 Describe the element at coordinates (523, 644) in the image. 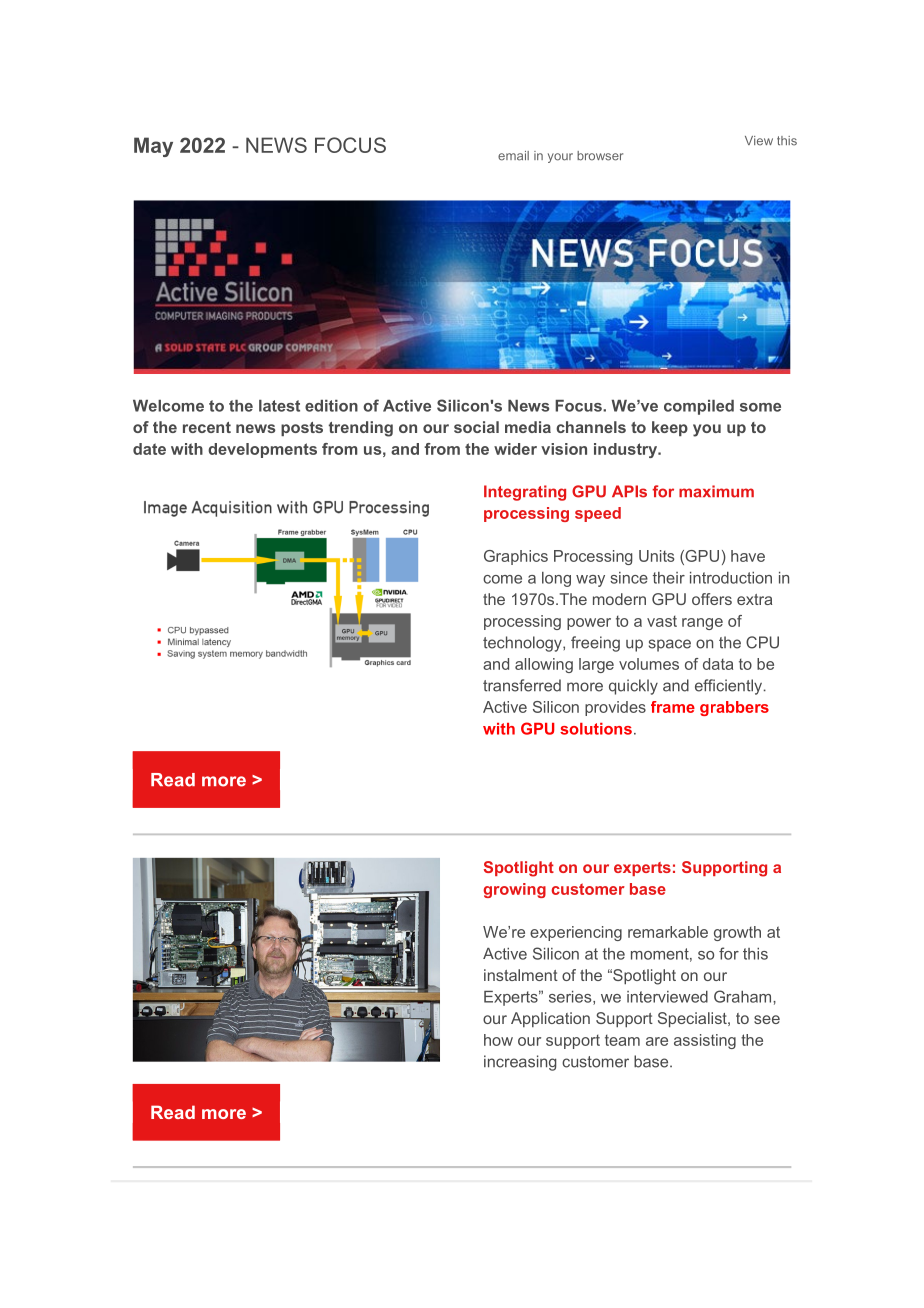

I see `technology` at that location.
